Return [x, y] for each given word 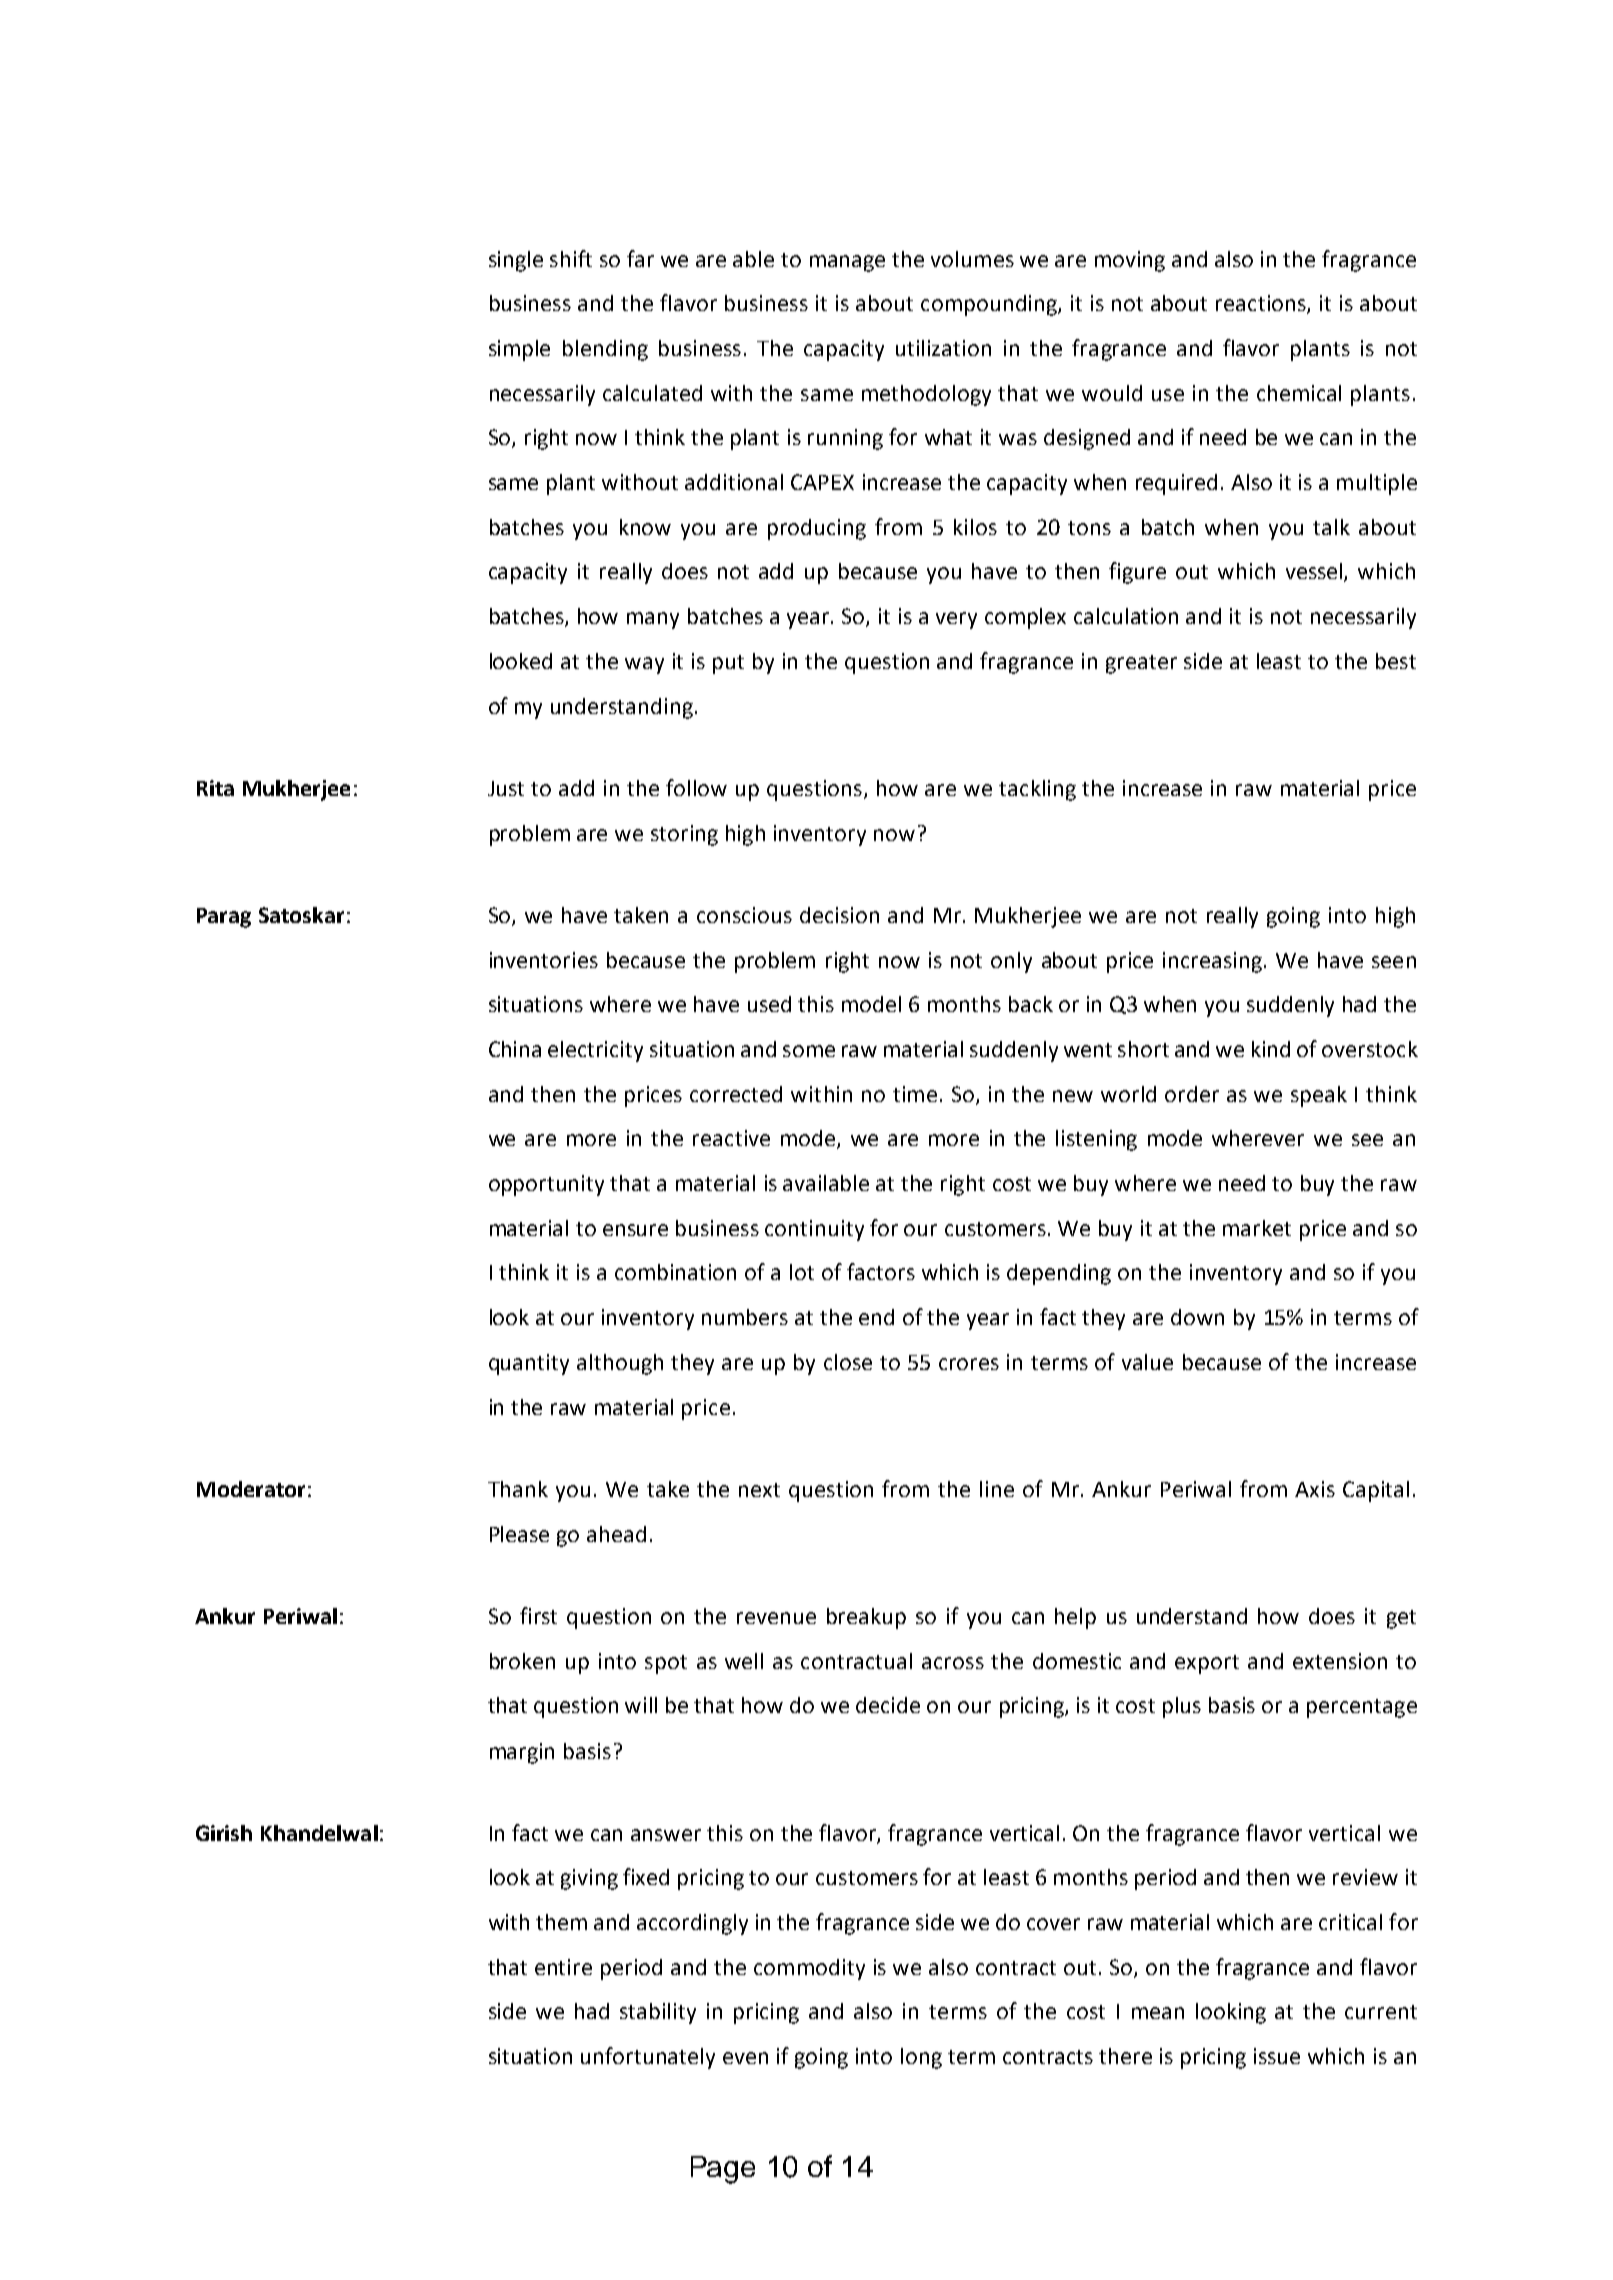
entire [563, 1967]
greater [1141, 664]
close [848, 1362]
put [728, 664]
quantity [529, 1364]
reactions [1262, 304]
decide [888, 1705]
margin [522, 1753]
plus [1182, 1707]
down [1197, 1317]
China [515, 1049]
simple [519, 350]
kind [1271, 1049]
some [809, 1051]
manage [847, 263]
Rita [215, 788]
